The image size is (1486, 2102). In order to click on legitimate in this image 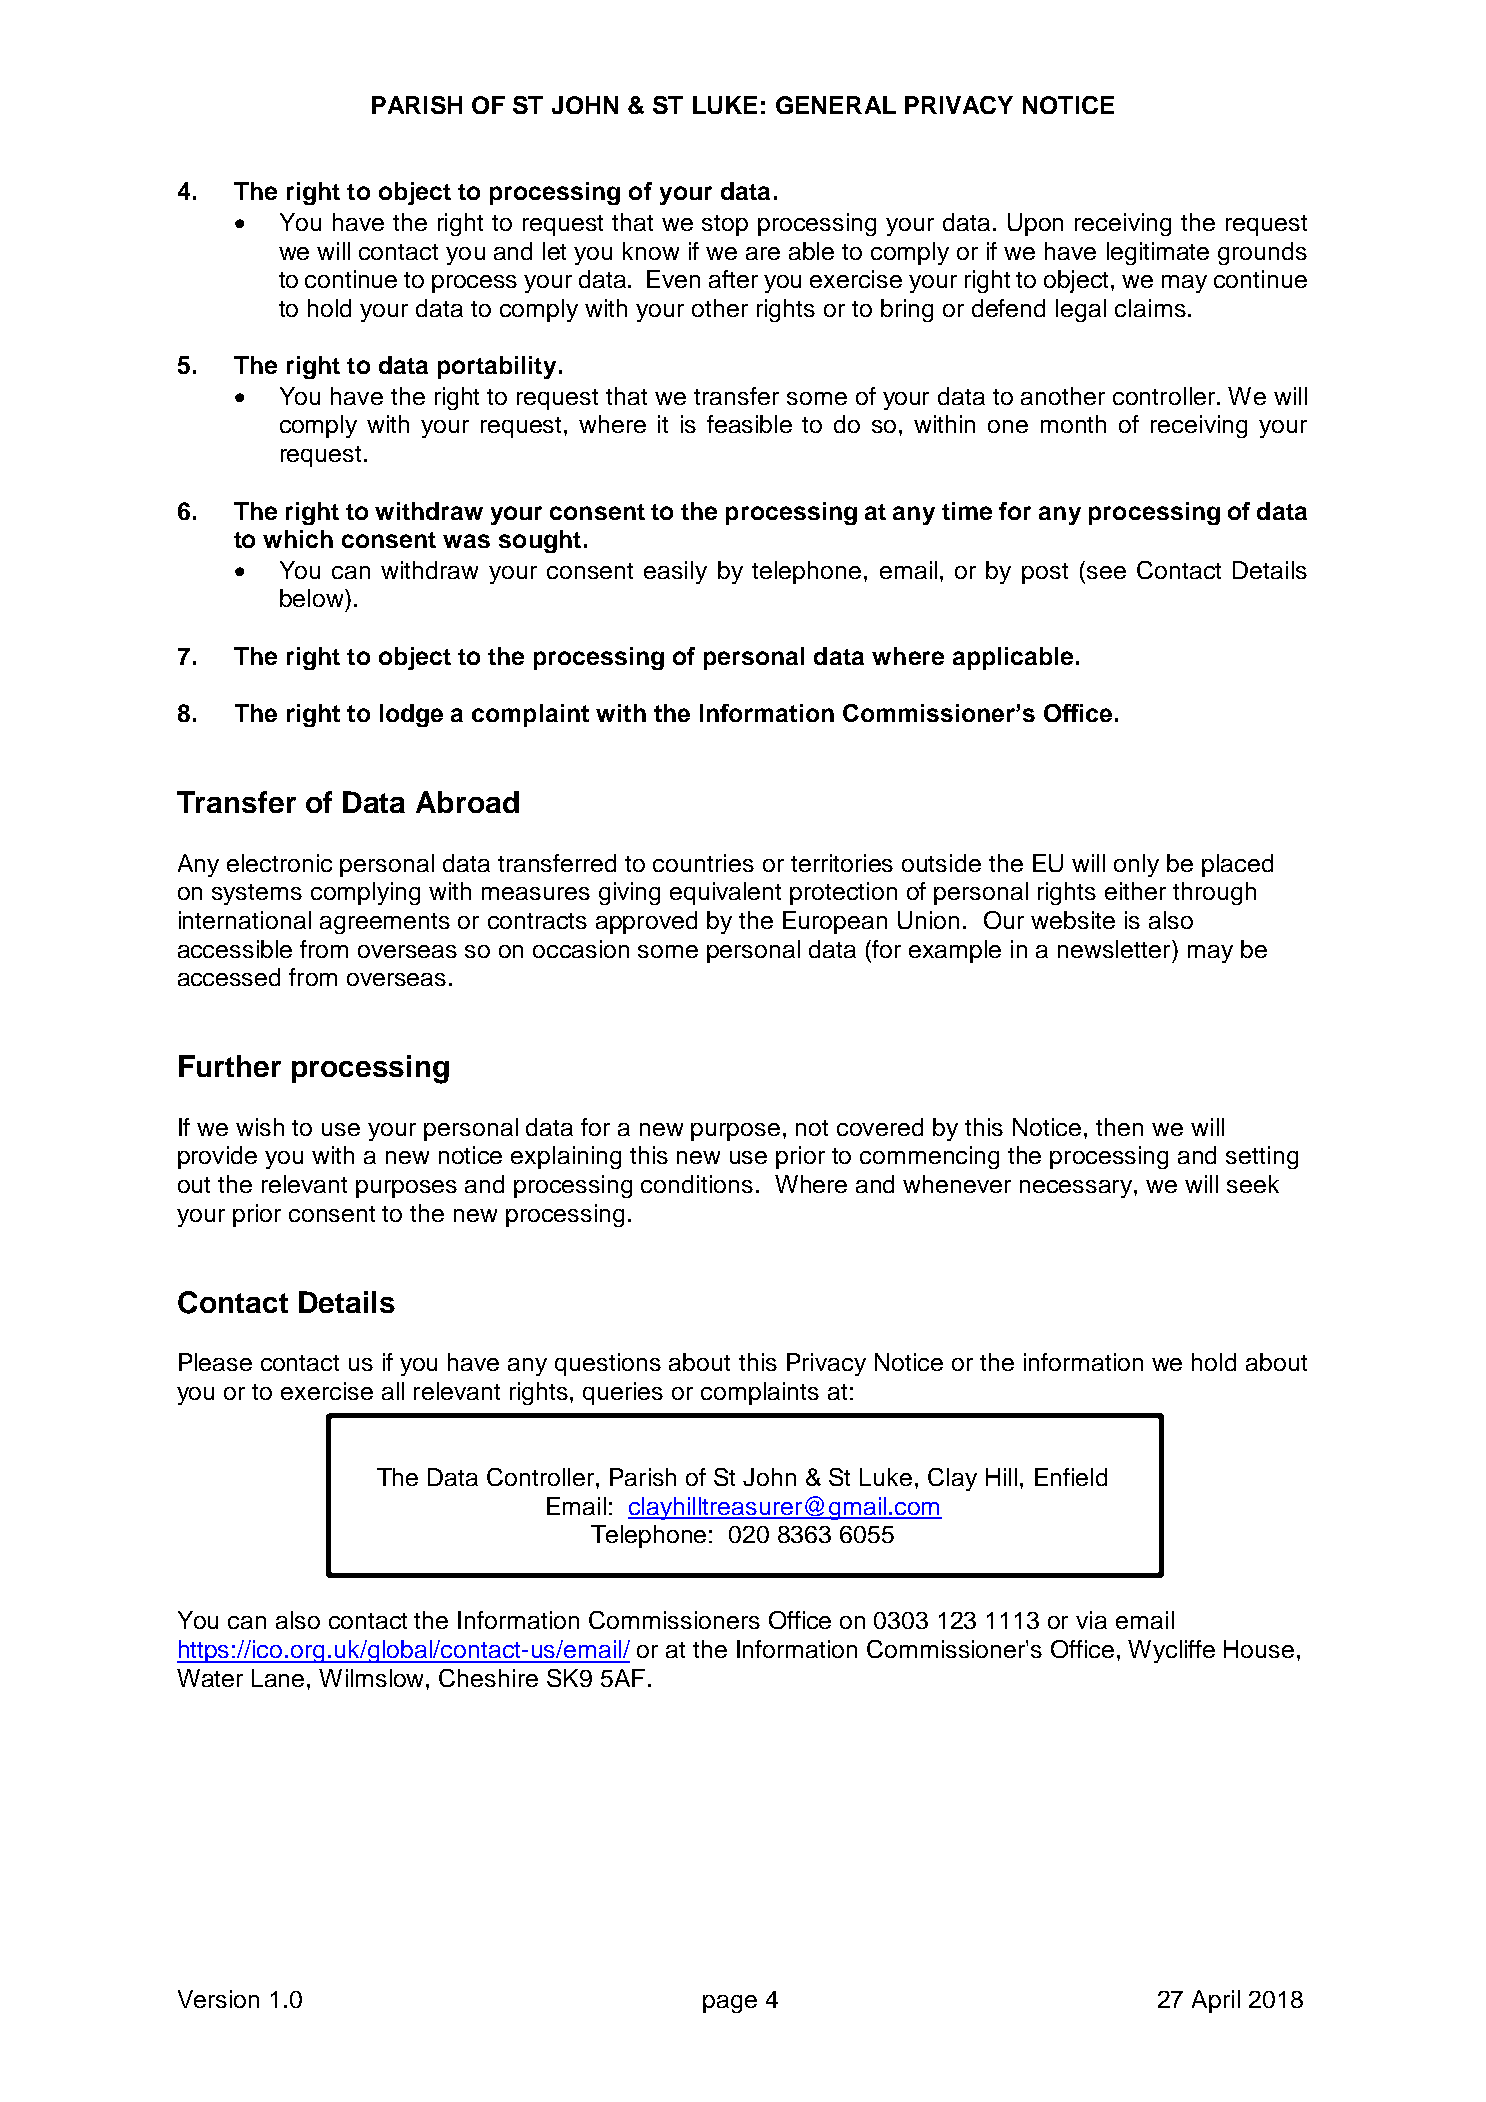, I will do `click(1158, 253)`.
